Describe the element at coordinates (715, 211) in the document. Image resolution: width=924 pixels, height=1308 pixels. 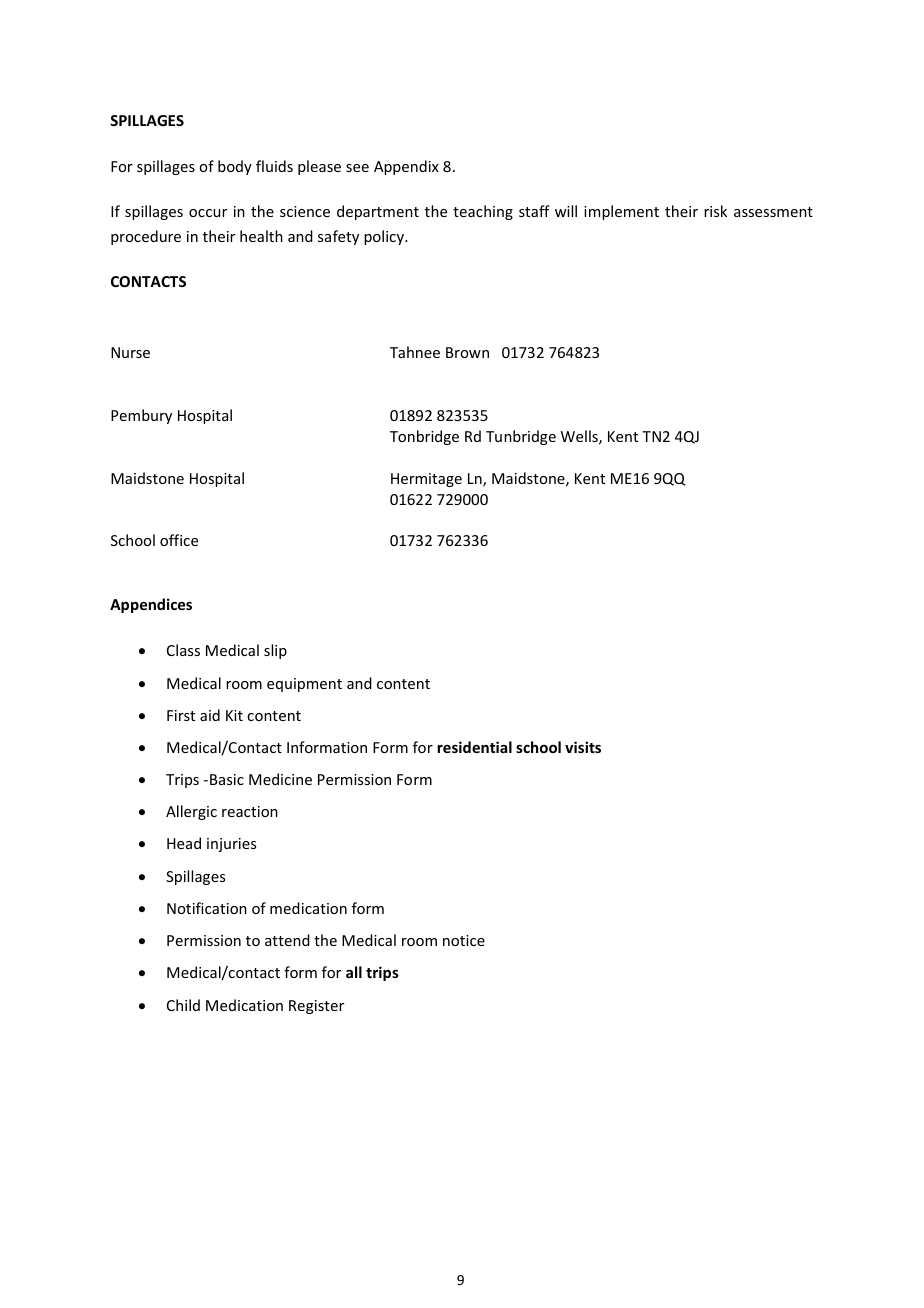
I see `risk` at that location.
